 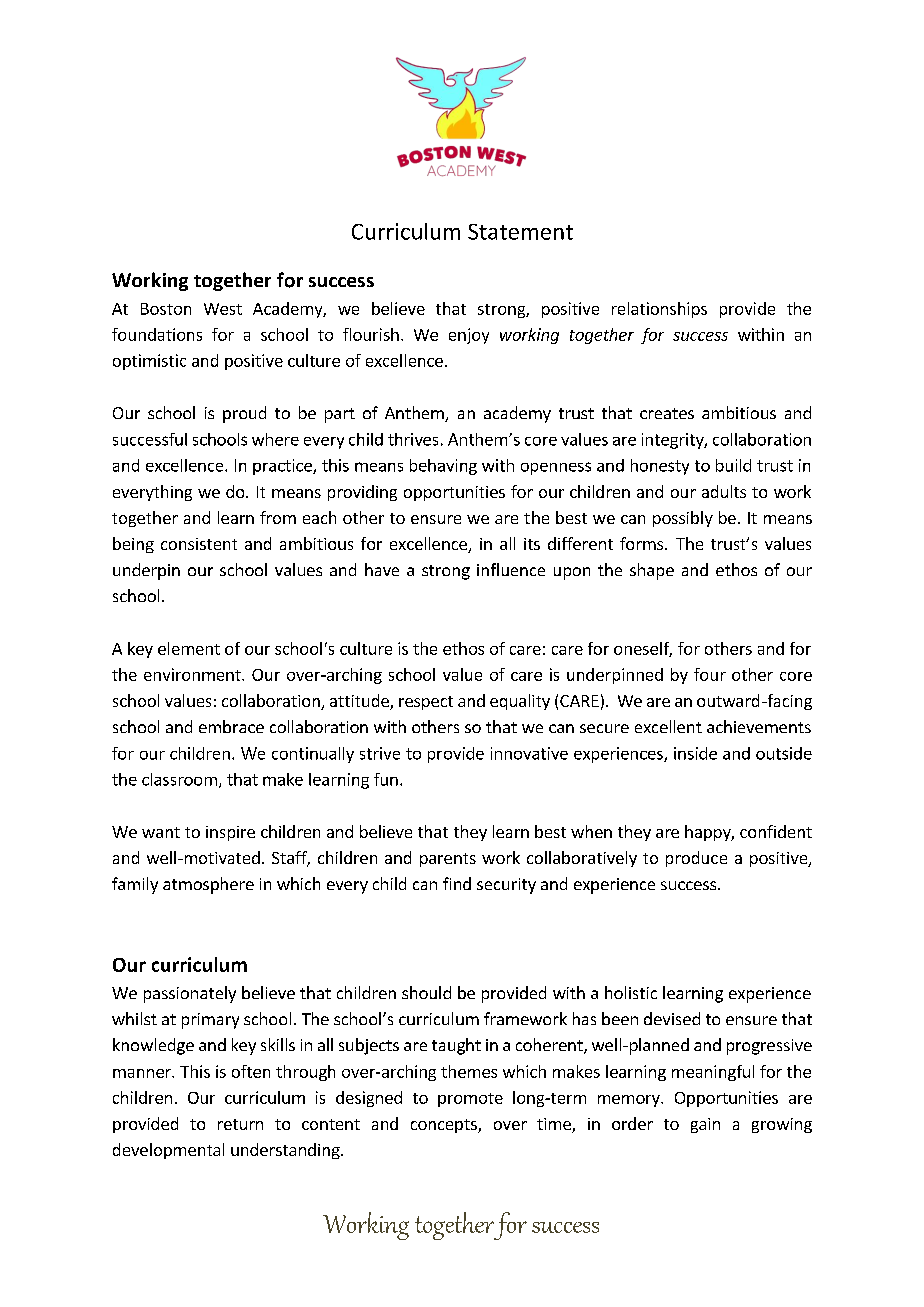 What do you see at coordinates (520, 232) in the screenshot?
I see `Statement` at bounding box center [520, 232].
